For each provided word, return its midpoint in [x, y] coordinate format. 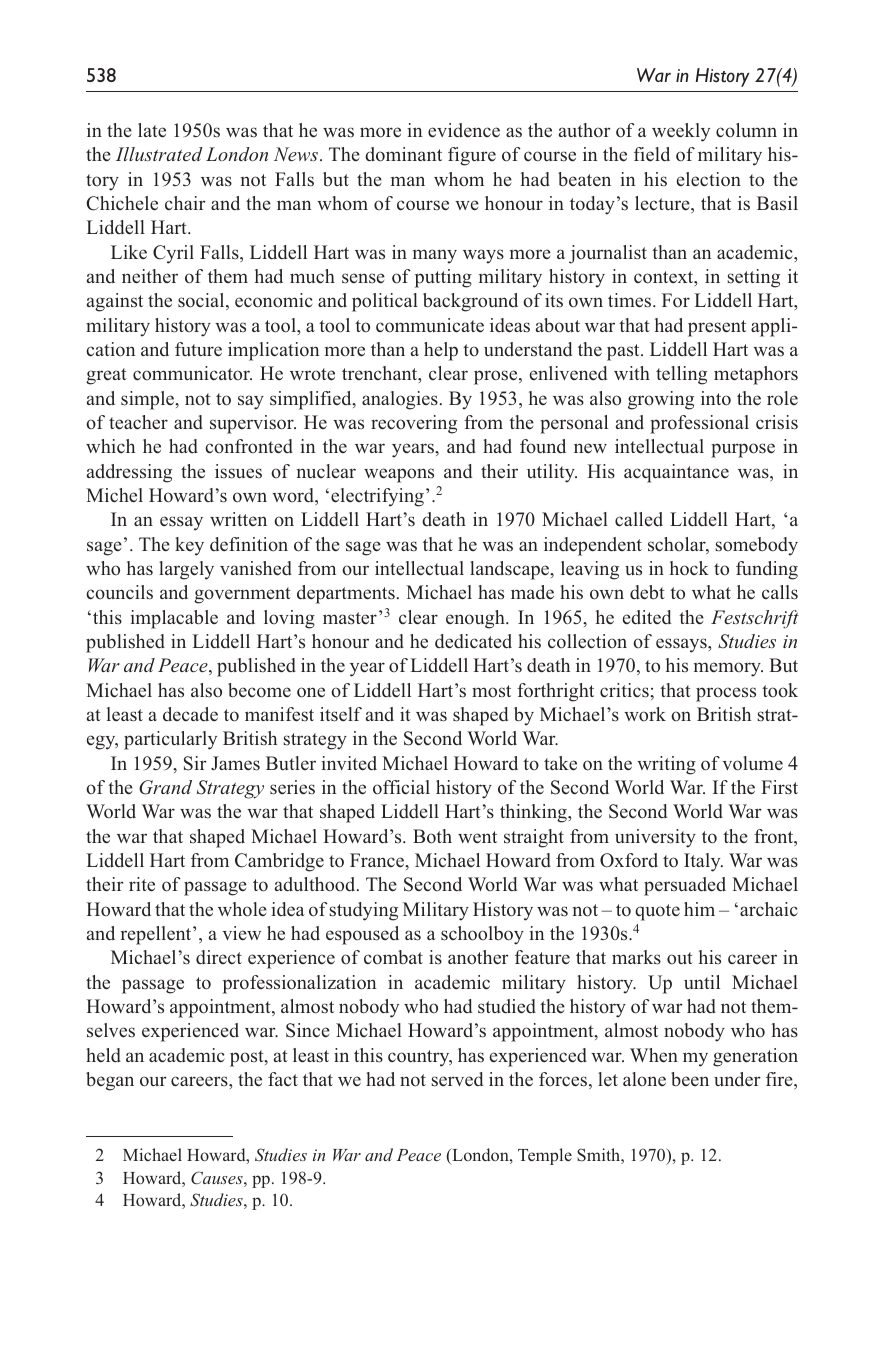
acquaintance [676, 473]
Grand [165, 787]
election [709, 179]
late [152, 130]
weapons [399, 475]
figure [472, 156]
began [110, 1081]
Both [432, 836]
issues [238, 471]
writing [666, 765]
